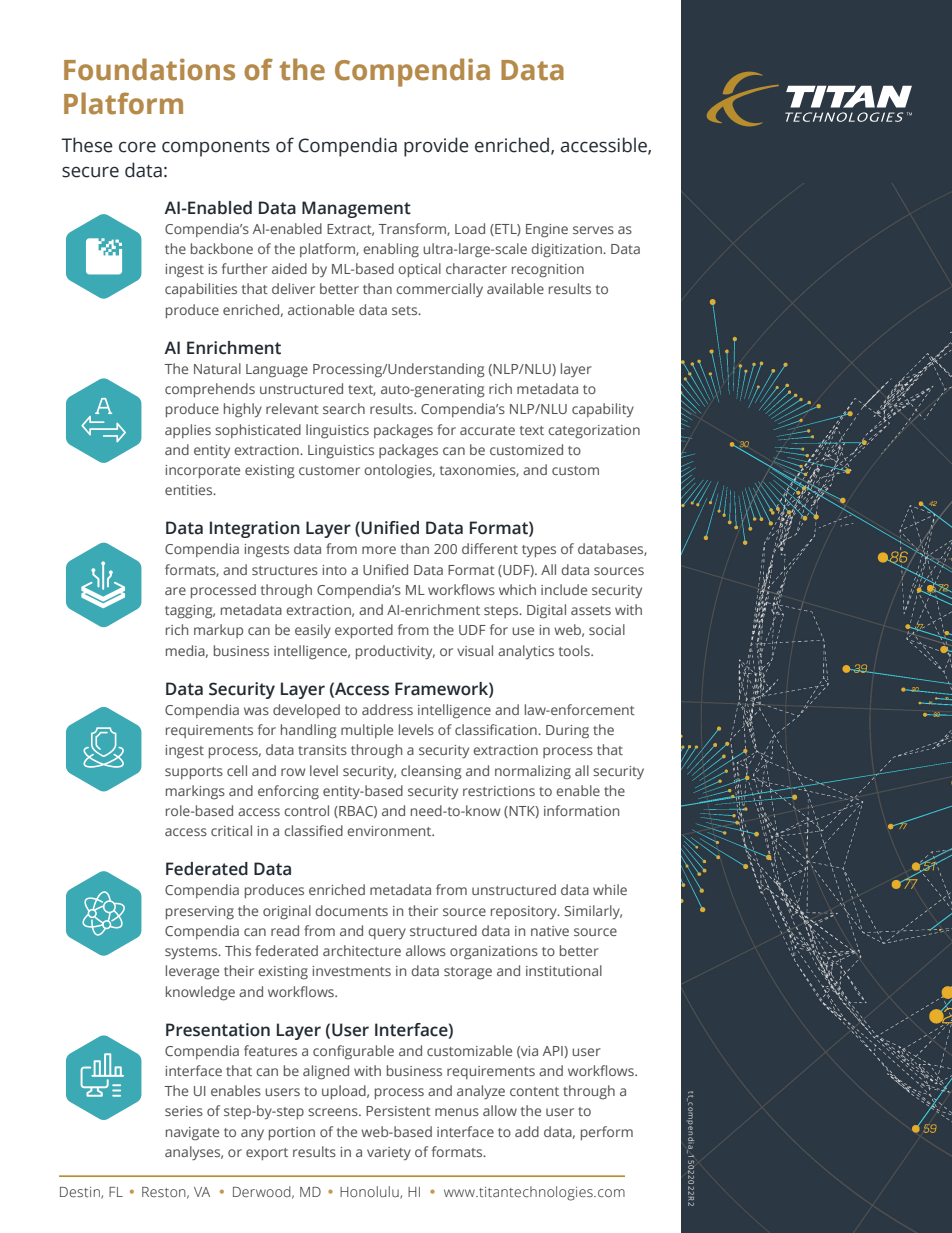 The width and height of the screenshot is (952, 1233). I want to click on provide, so click(436, 147).
